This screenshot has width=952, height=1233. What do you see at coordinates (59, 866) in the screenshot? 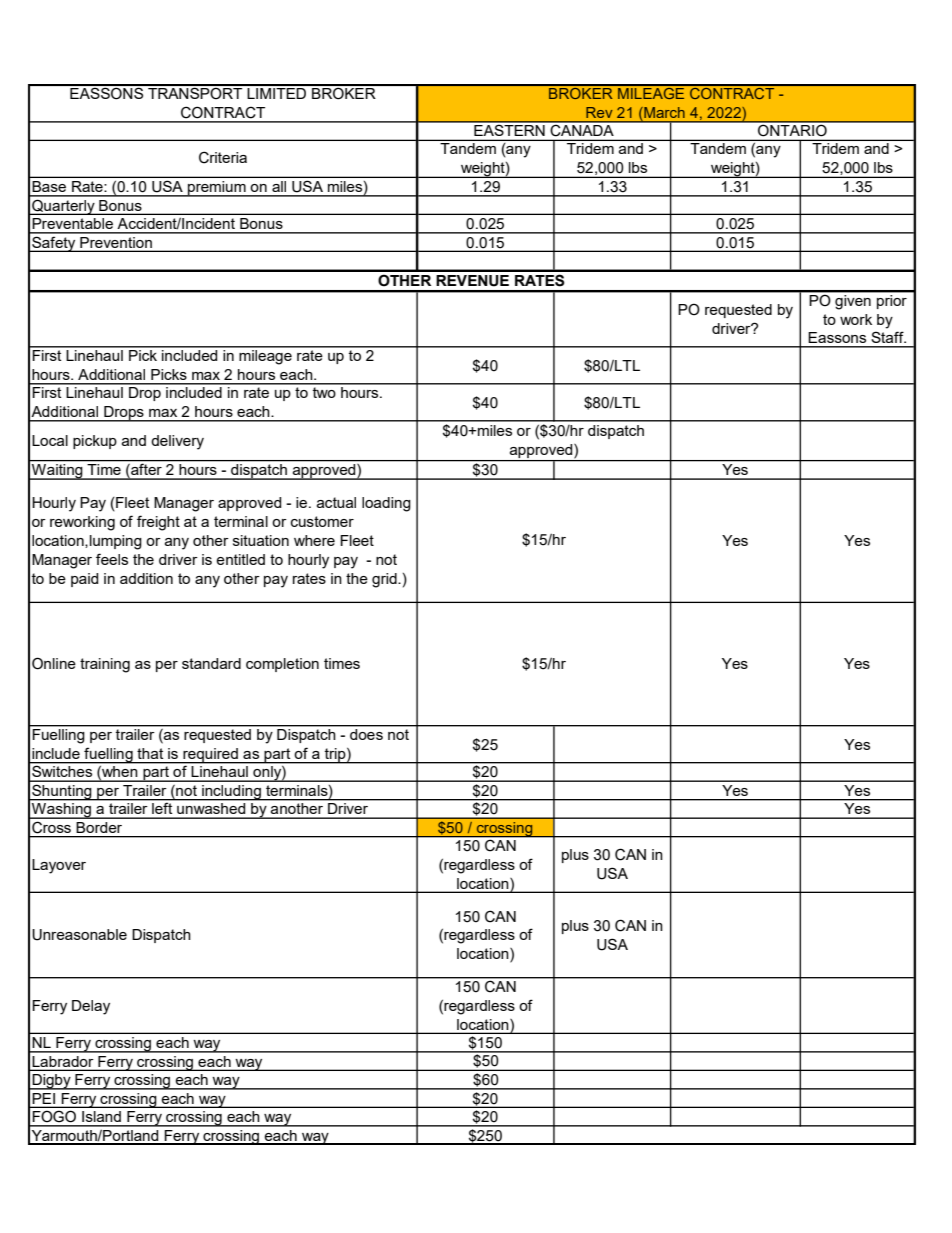
I see `Layover` at bounding box center [59, 866].
